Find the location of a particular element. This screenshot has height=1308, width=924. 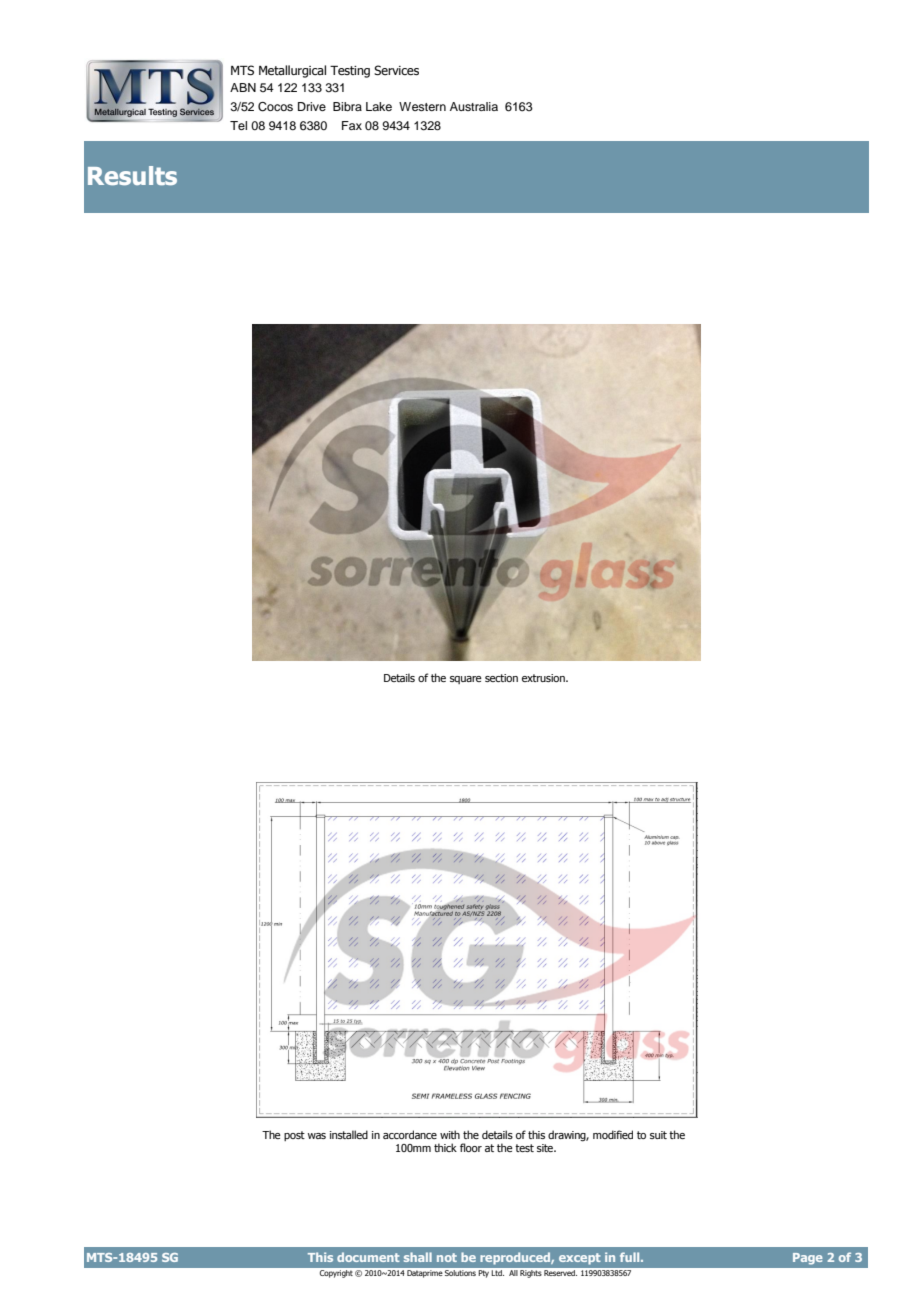

suit is located at coordinates (658, 1135).
